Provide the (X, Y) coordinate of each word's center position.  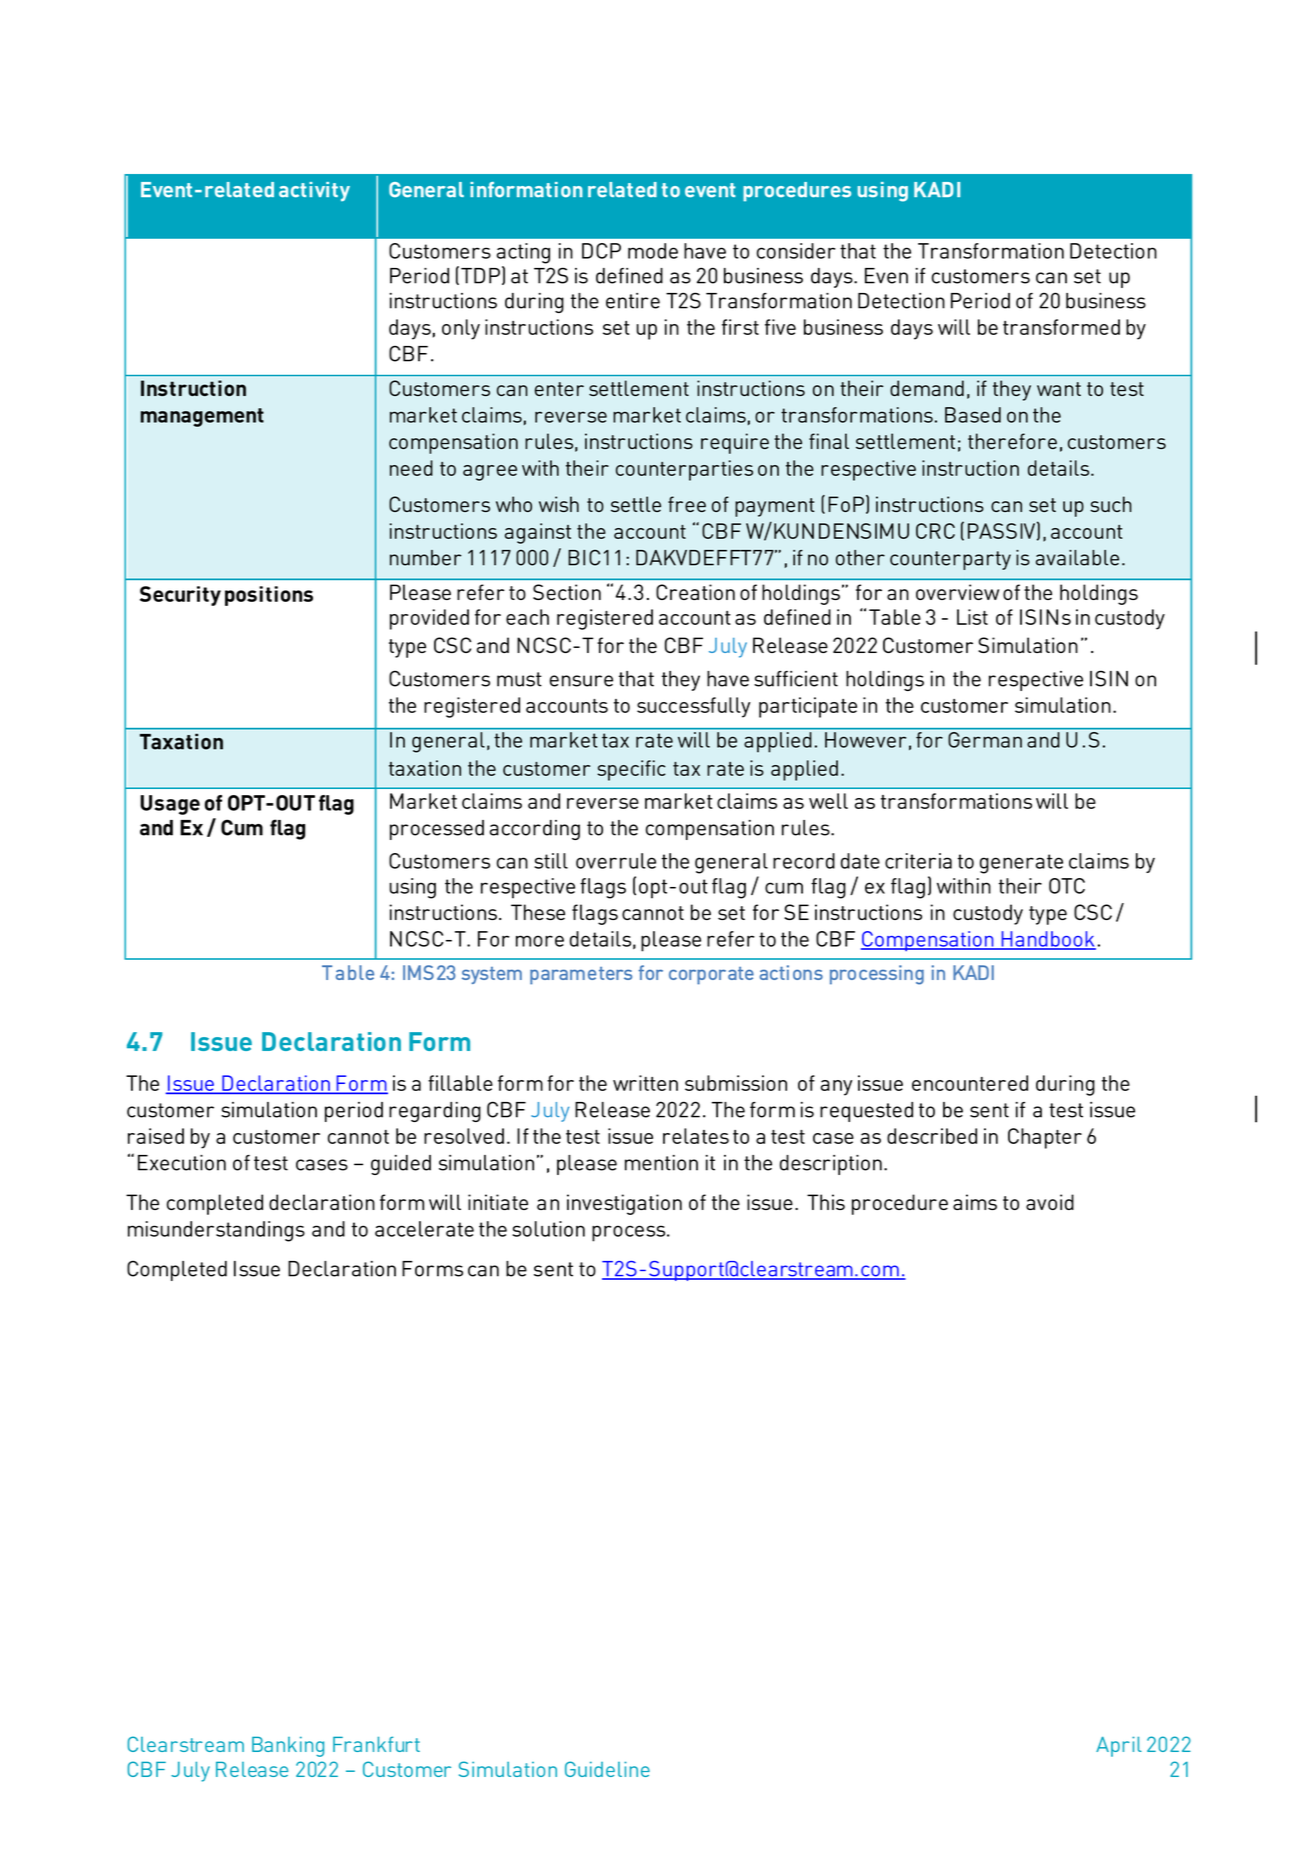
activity (314, 191)
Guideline (607, 1769)
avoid (1050, 1202)
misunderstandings (216, 1231)
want (1059, 389)
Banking (288, 1746)
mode (653, 251)
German (985, 740)
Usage (170, 805)
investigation (624, 1204)
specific (631, 770)
